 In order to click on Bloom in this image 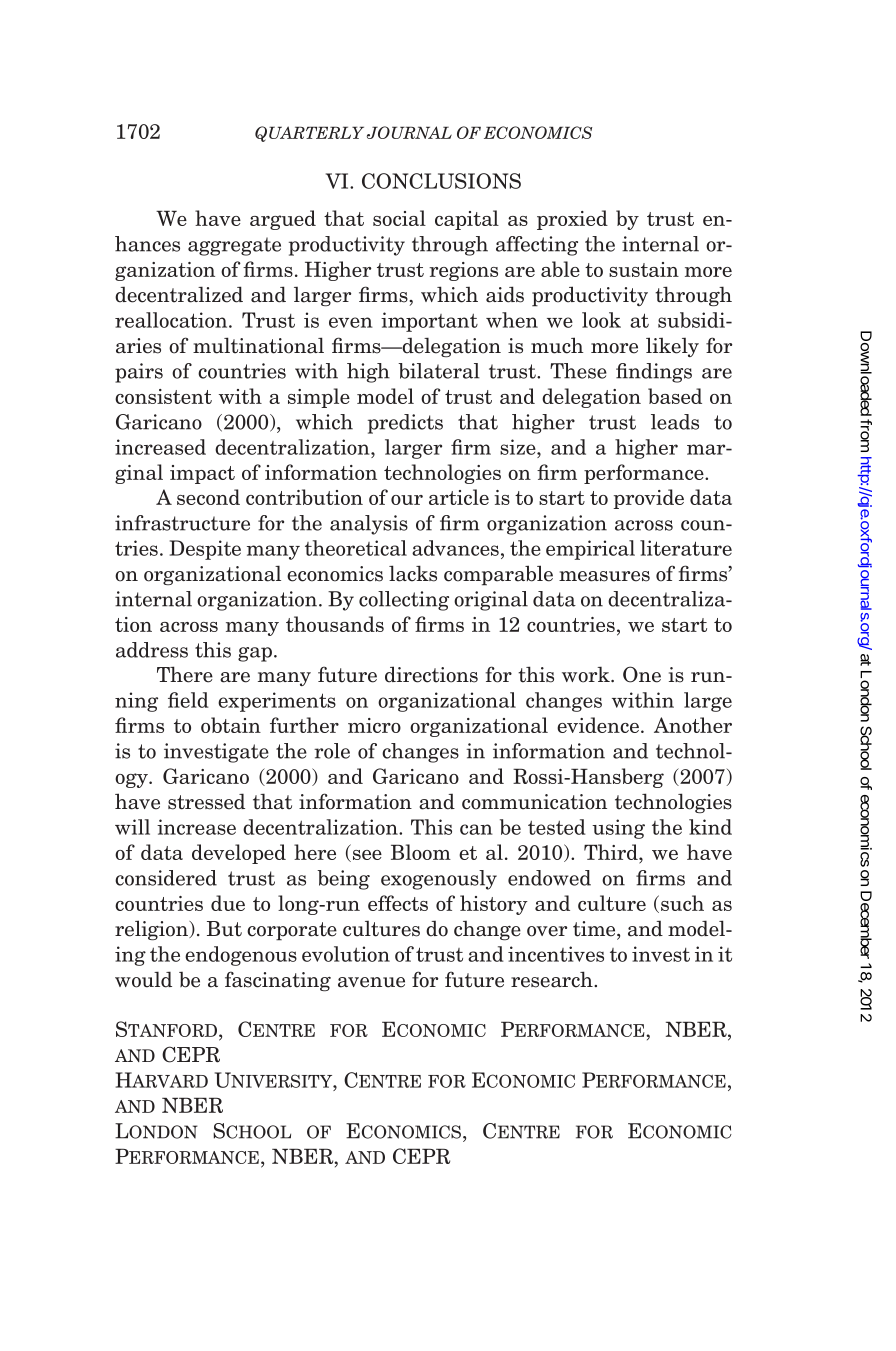, I will do `click(421, 852)`.
